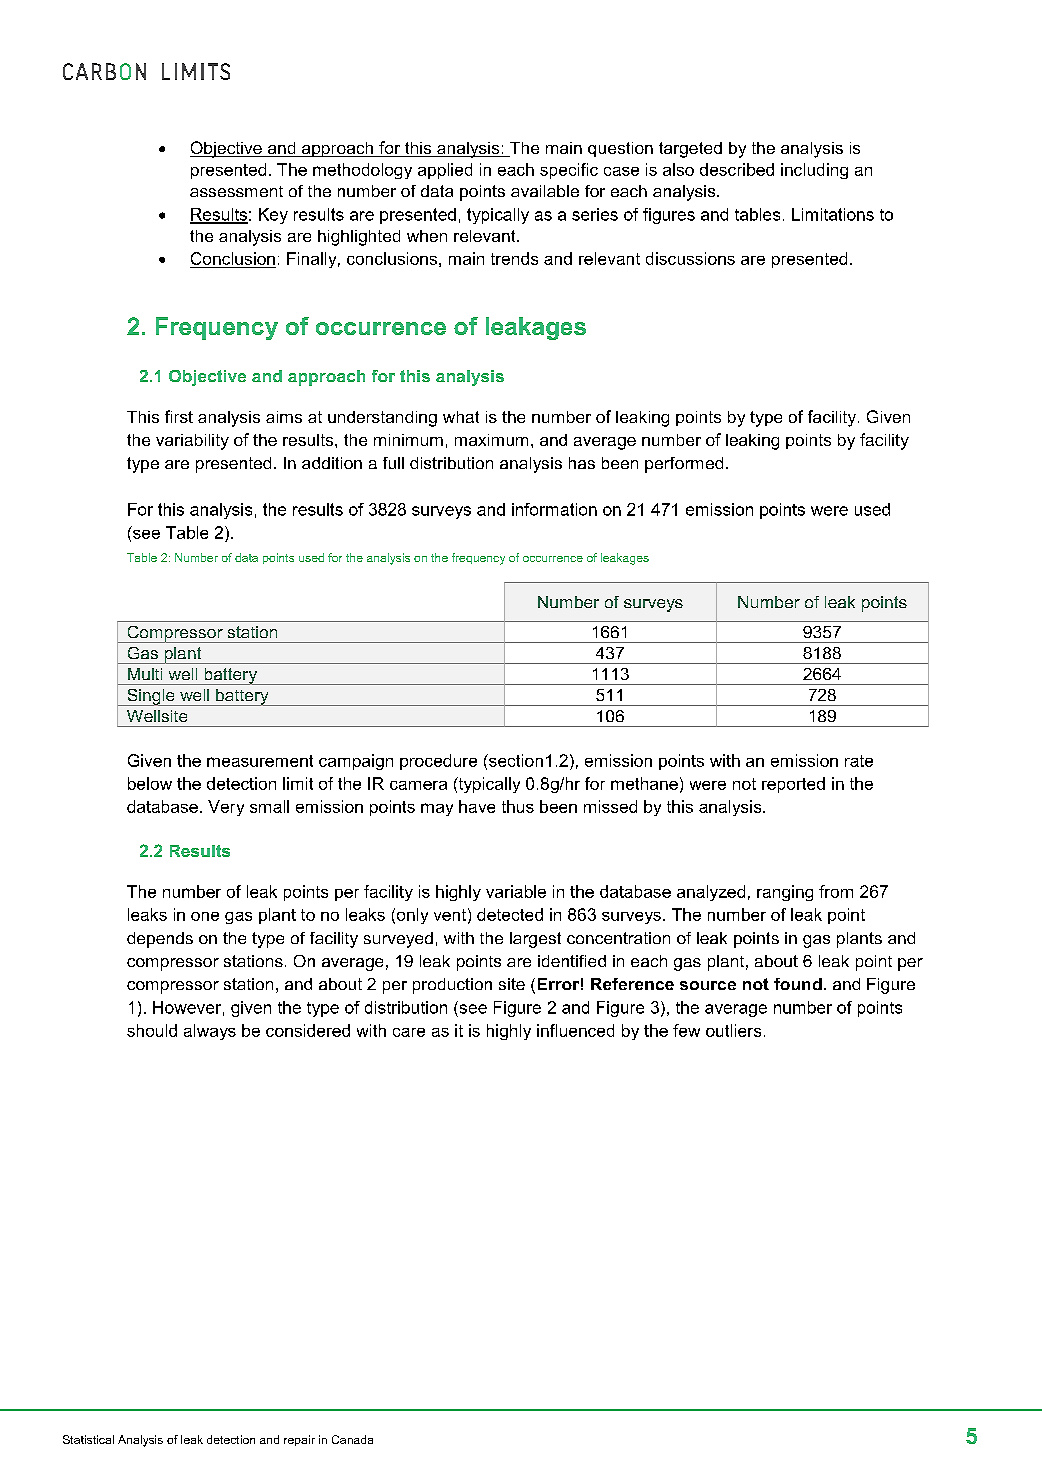 The image size is (1042, 1474). I want to click on few, so click(686, 1030).
